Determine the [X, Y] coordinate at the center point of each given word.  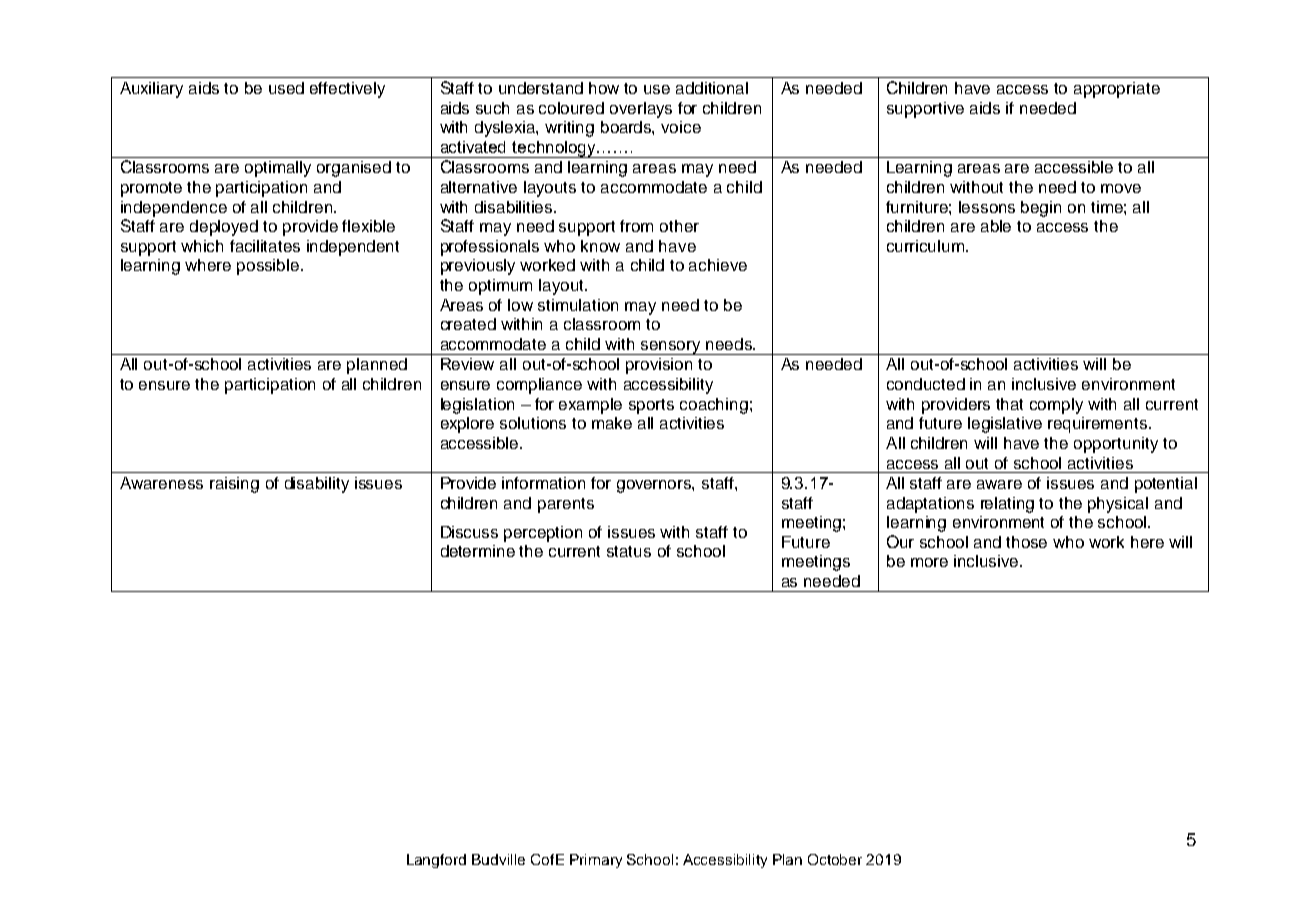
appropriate [1117, 90]
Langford [436, 861]
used [286, 88]
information [543, 483]
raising [234, 485]
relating [1007, 505]
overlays [641, 110]
